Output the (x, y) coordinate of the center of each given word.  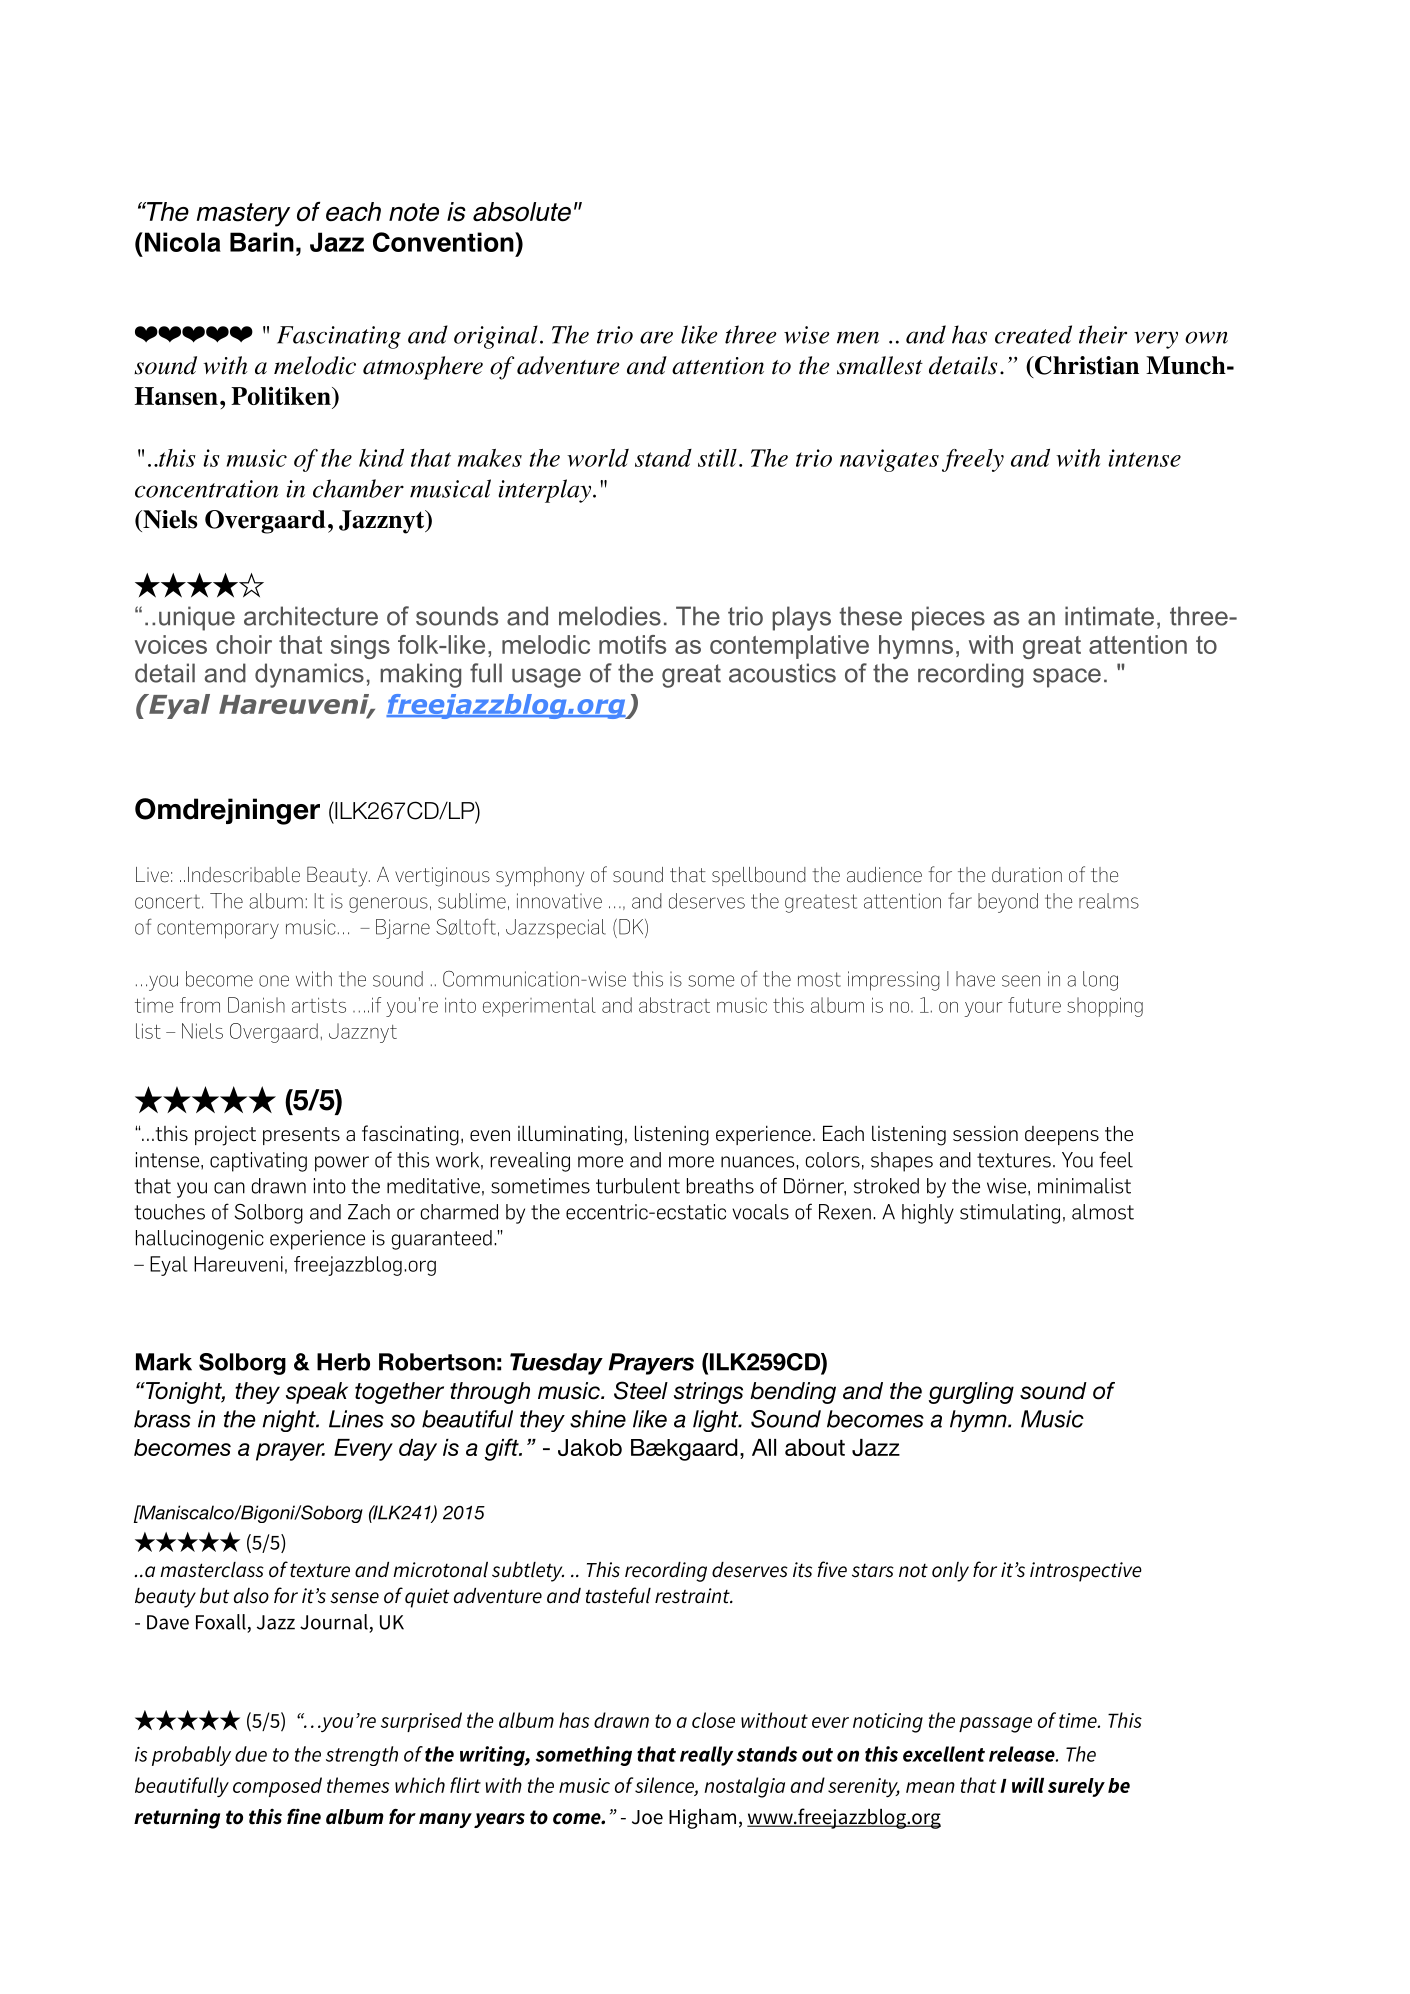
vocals (760, 1212)
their (1103, 334)
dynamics (309, 675)
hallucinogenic (200, 1240)
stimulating (1010, 1214)
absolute (522, 212)
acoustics (782, 673)
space (1067, 678)
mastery (243, 215)
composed (277, 1787)
